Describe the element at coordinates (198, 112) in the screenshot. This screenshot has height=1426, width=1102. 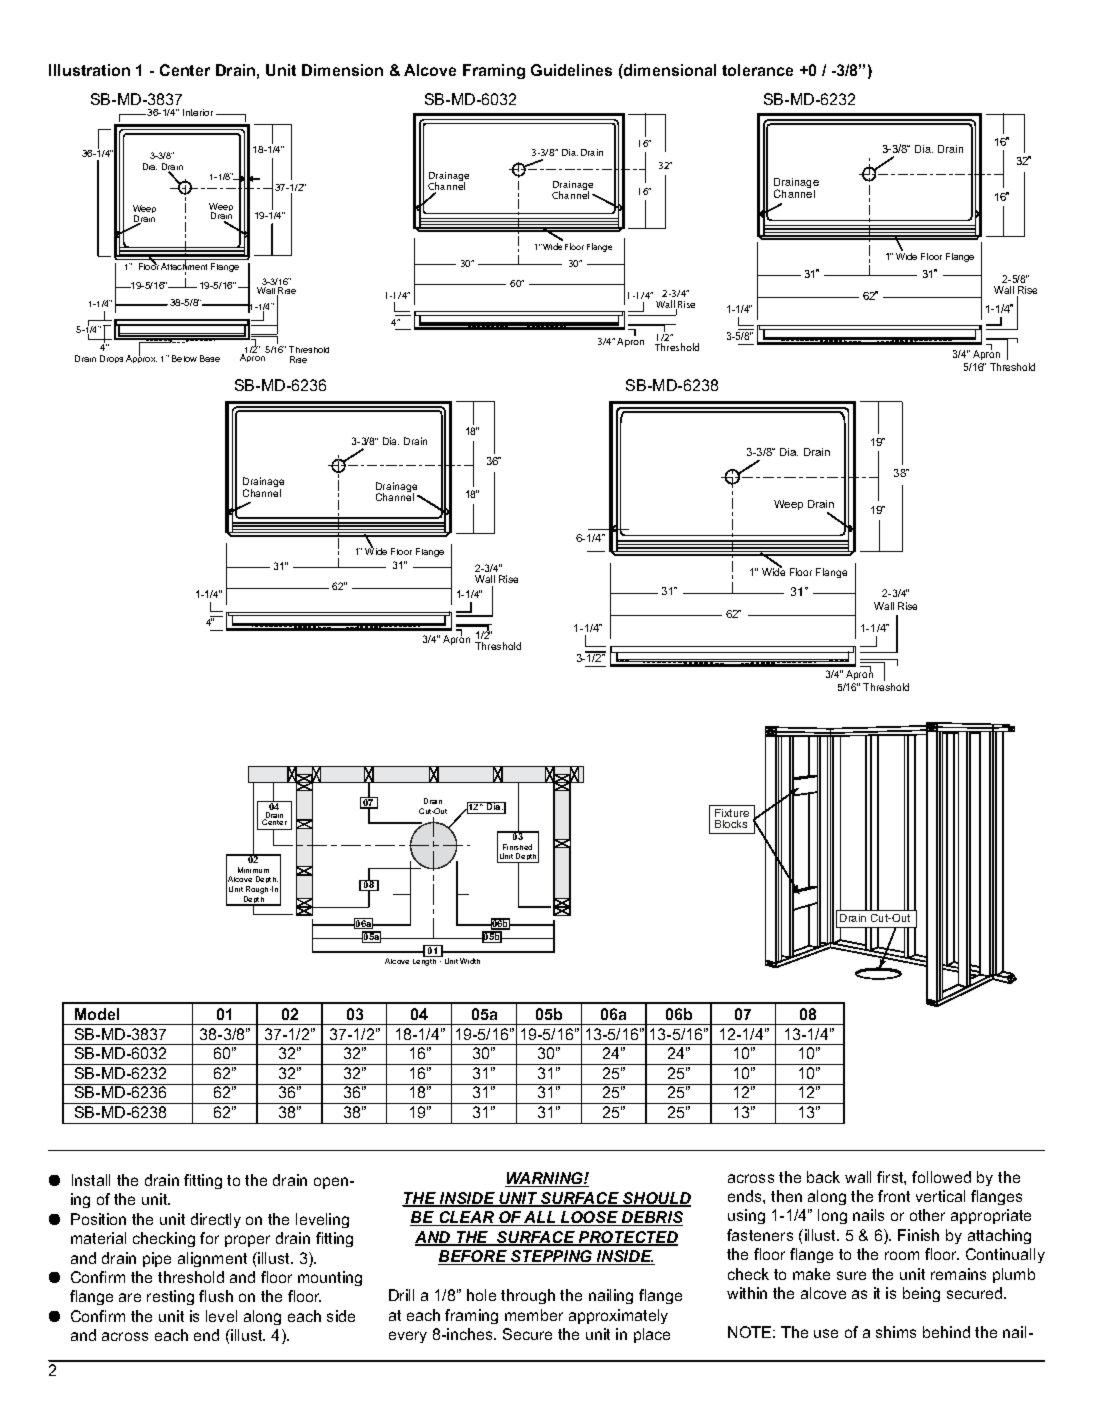
I see `Interior` at that location.
